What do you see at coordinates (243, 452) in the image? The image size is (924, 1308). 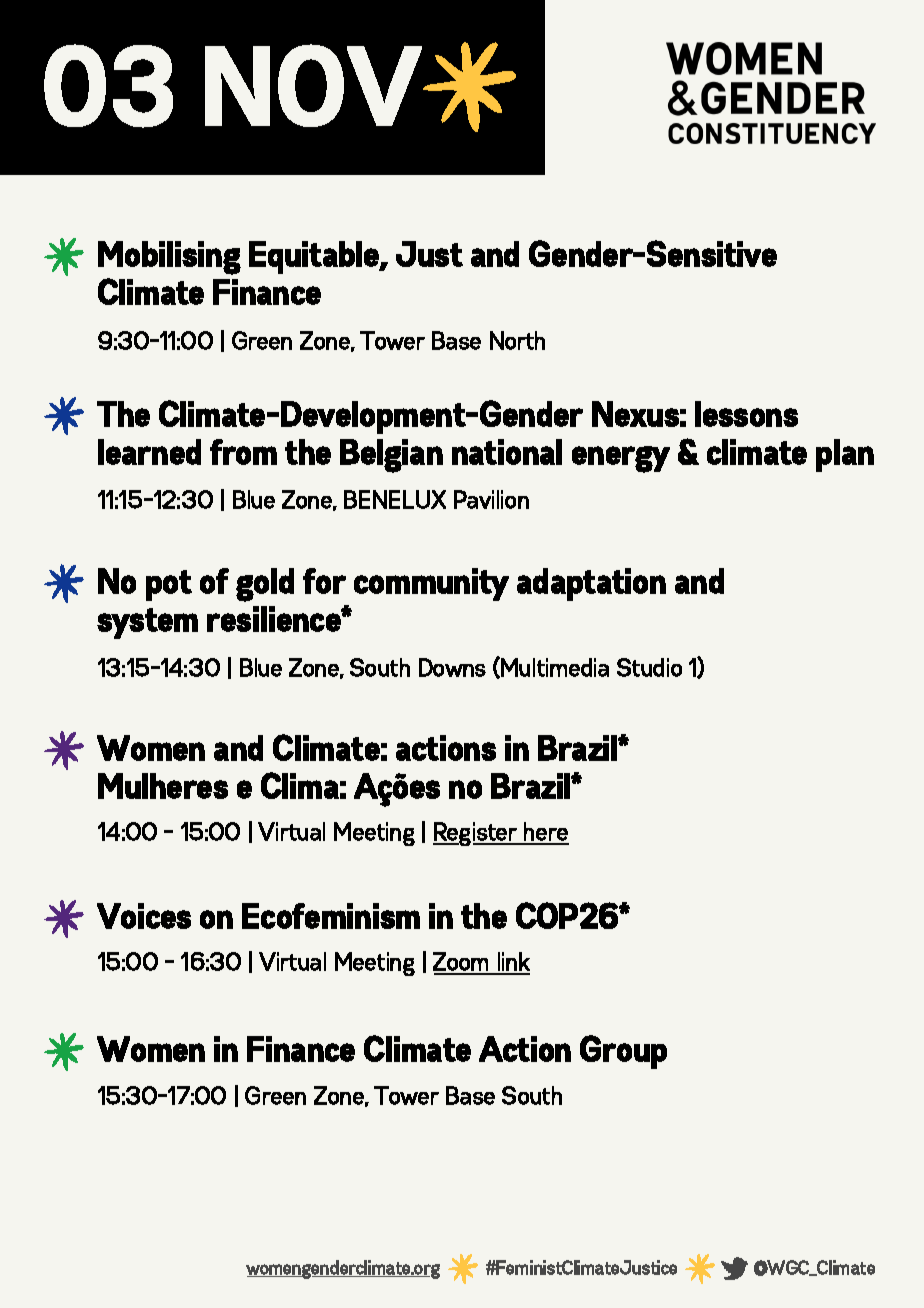 I see `from` at bounding box center [243, 452].
